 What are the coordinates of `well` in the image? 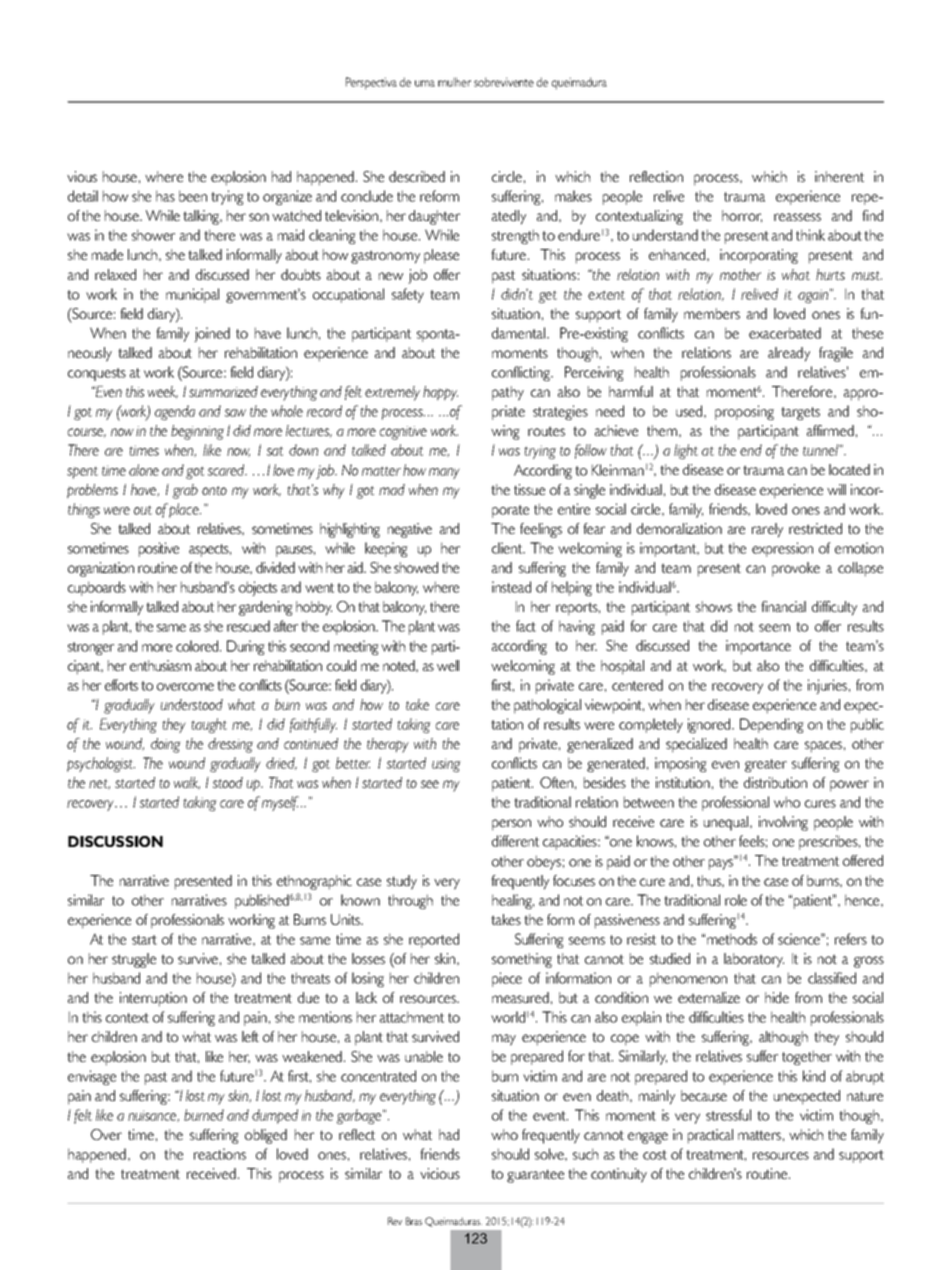 It's located at (448, 665).
